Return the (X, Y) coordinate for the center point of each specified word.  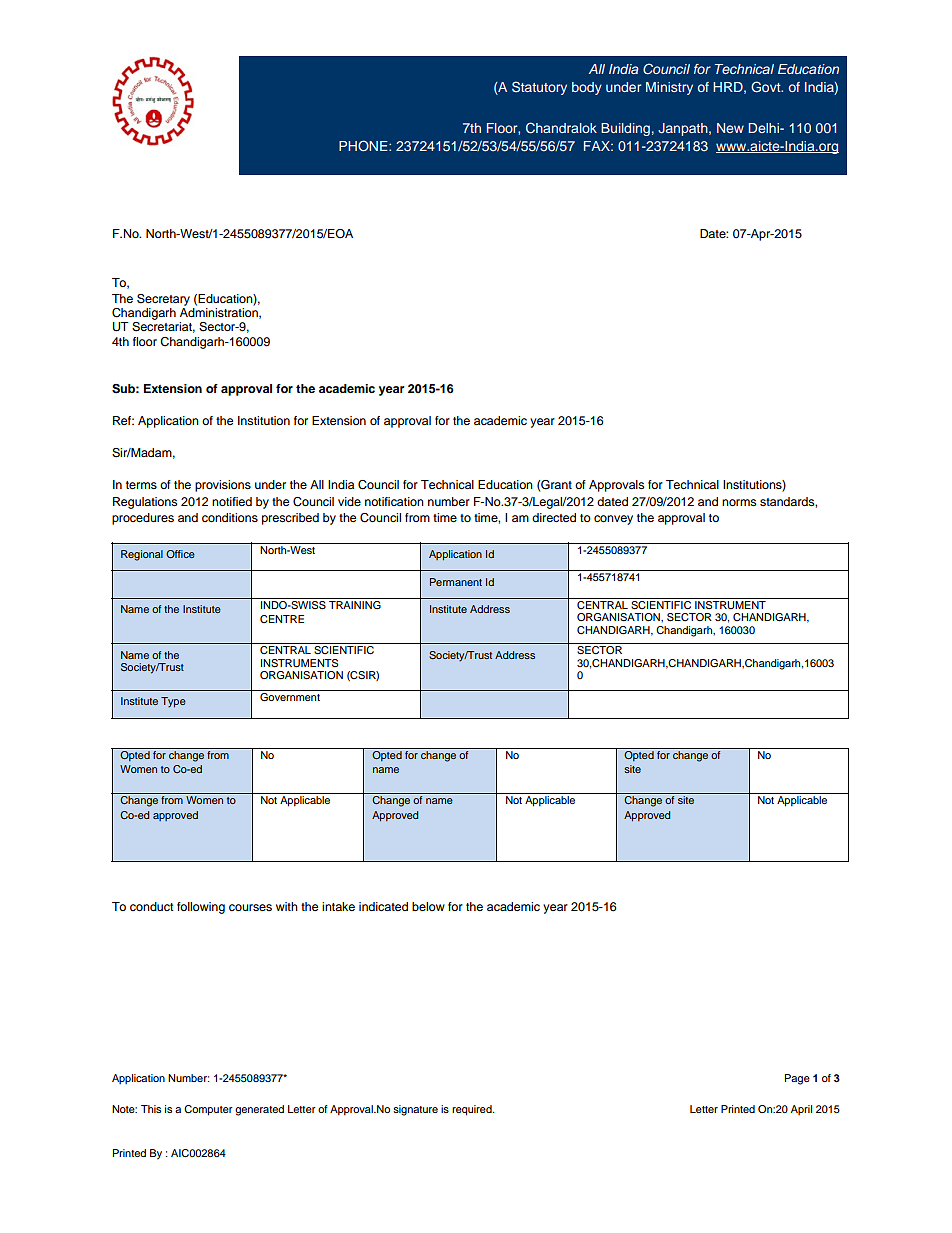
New (730, 128)
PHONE (364, 146)
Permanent (456, 582)
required (473, 1110)
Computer (208, 1110)
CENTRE (282, 619)
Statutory (539, 88)
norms (739, 502)
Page (797, 1079)
